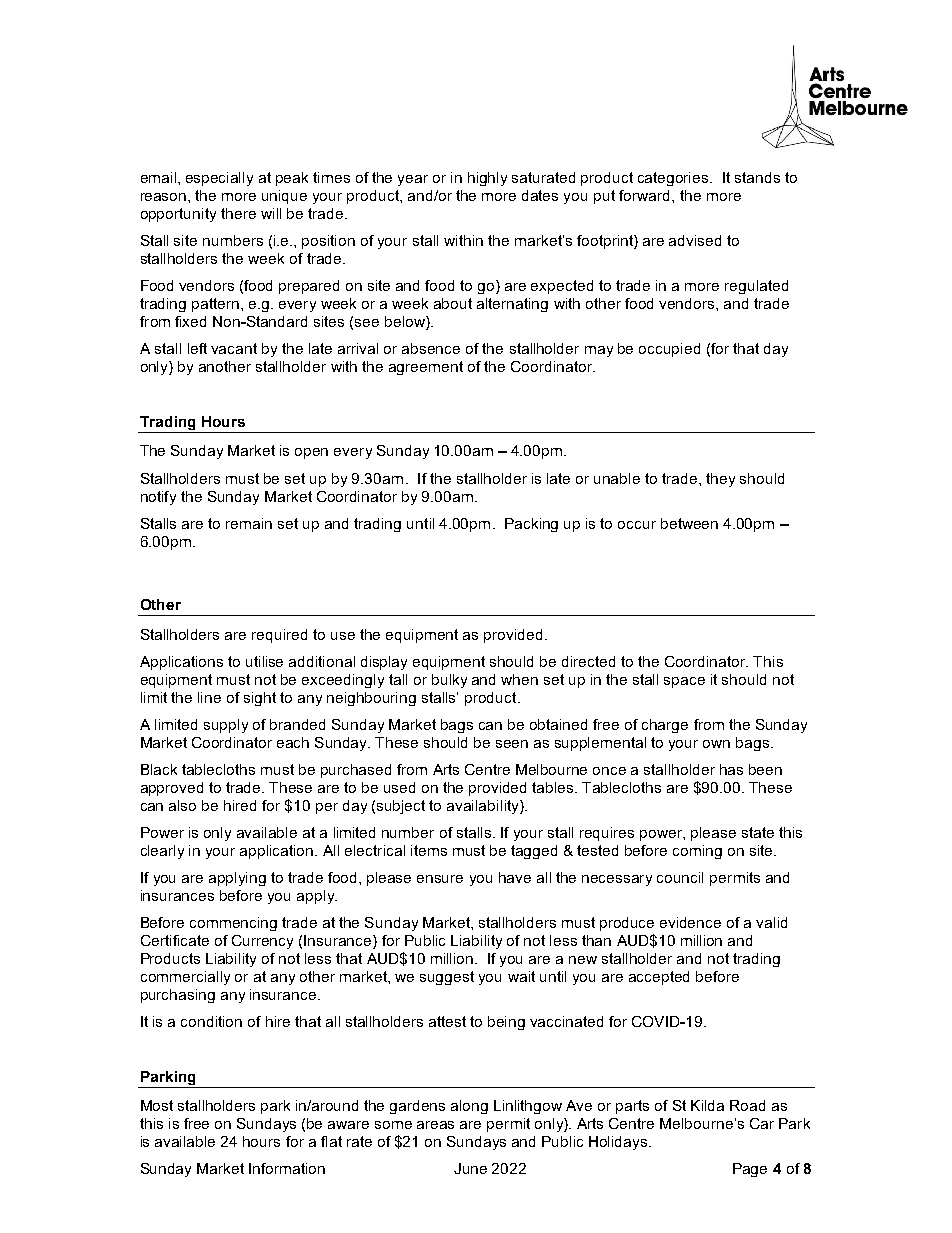 The image size is (952, 1233). I want to click on highly, so click(487, 179).
